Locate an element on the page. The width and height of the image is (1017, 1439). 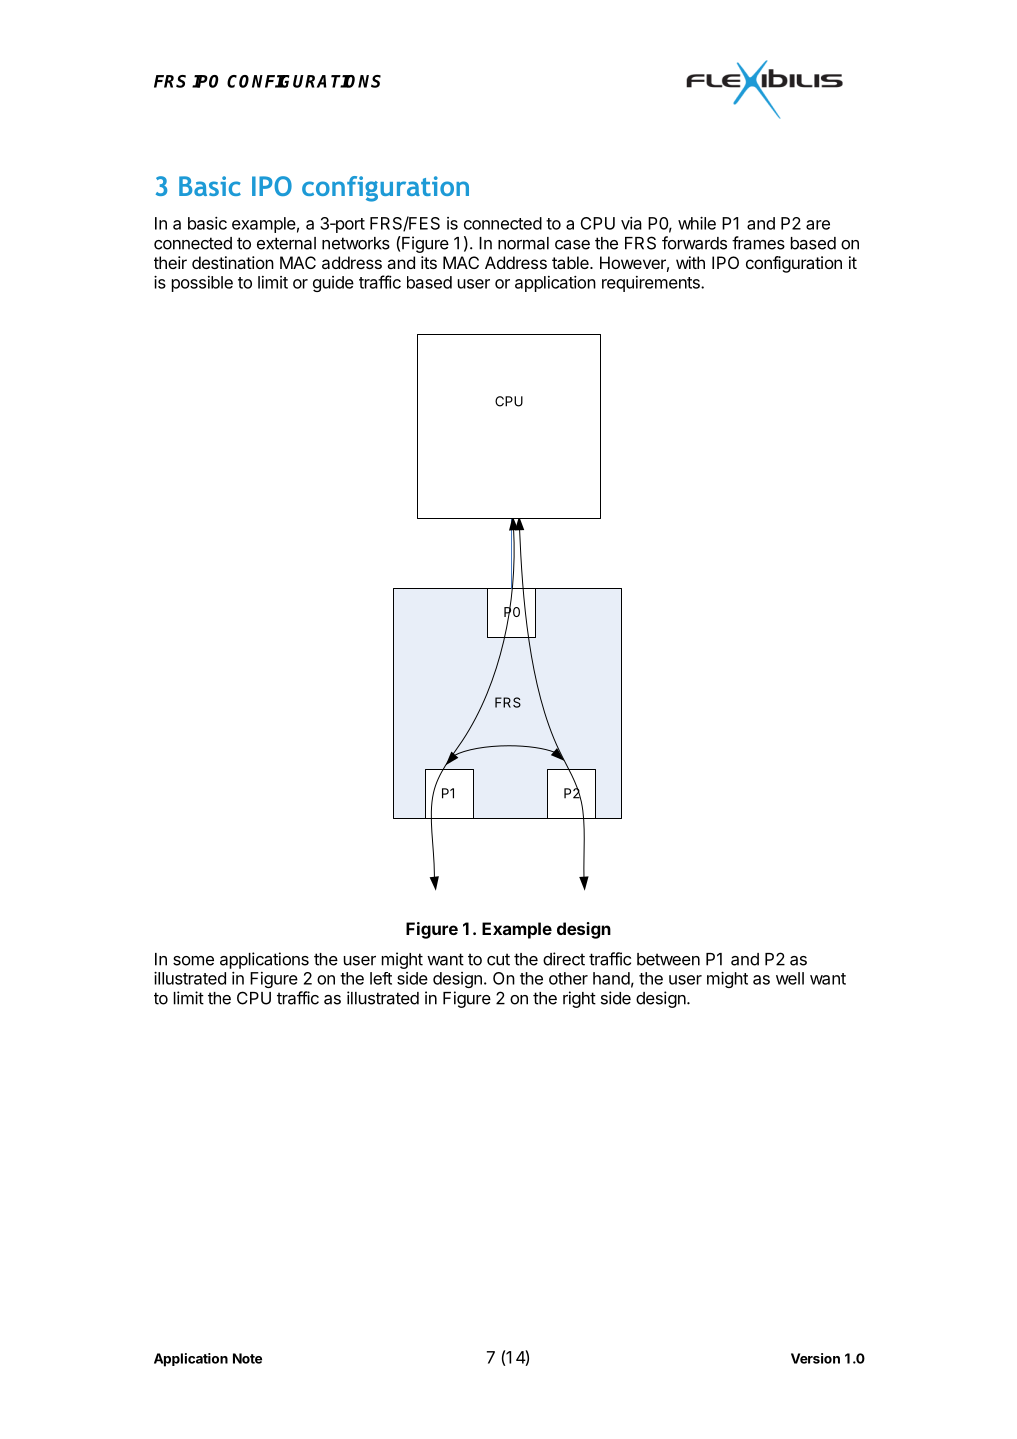
direct is located at coordinates (564, 959).
